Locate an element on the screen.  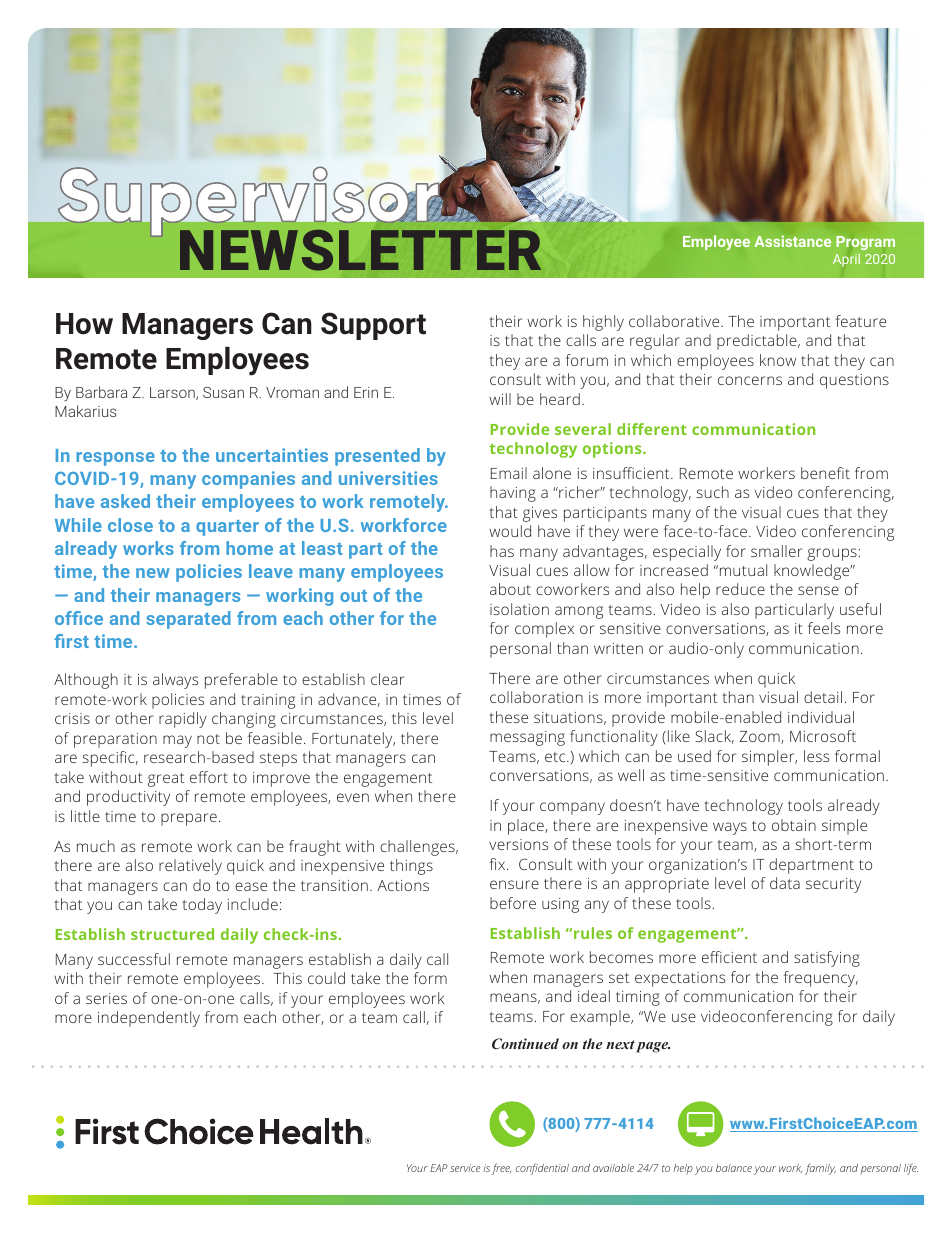
structured is located at coordinates (172, 934).
